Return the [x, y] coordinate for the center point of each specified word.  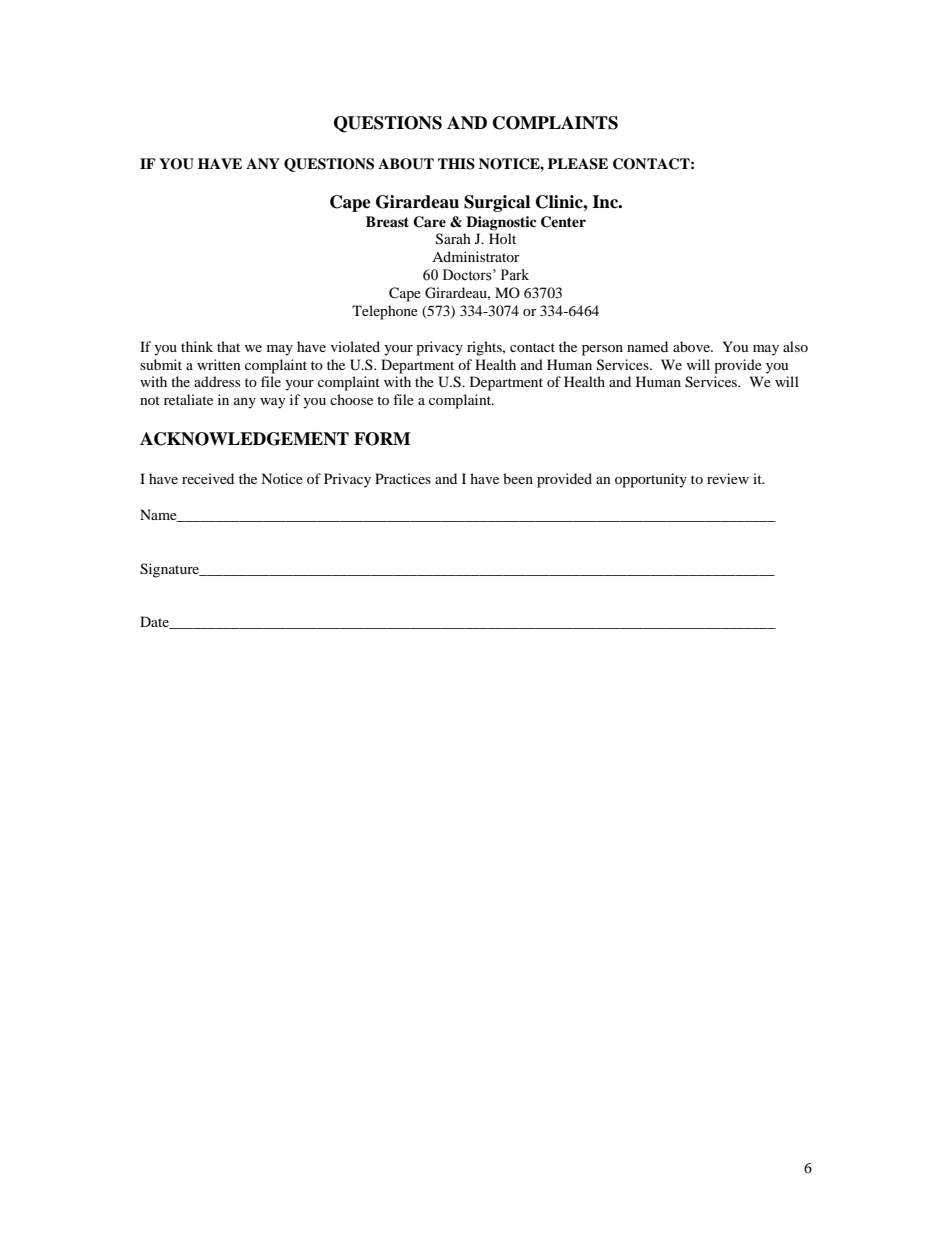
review [728, 478]
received [208, 478]
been [518, 478]
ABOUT [406, 164]
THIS [456, 164]
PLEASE [578, 164]
